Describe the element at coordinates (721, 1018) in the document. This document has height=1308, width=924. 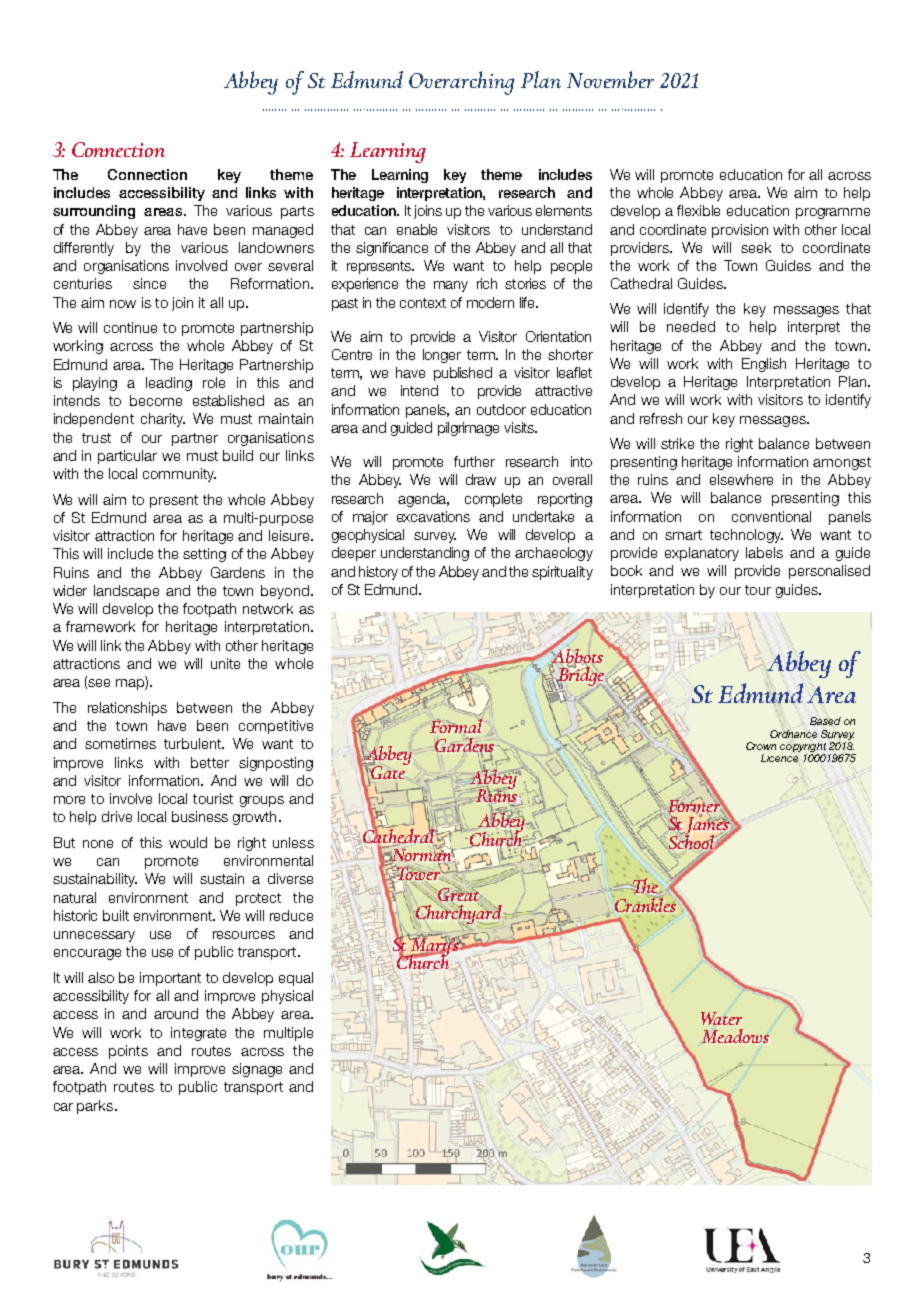
I see `Water` at that location.
